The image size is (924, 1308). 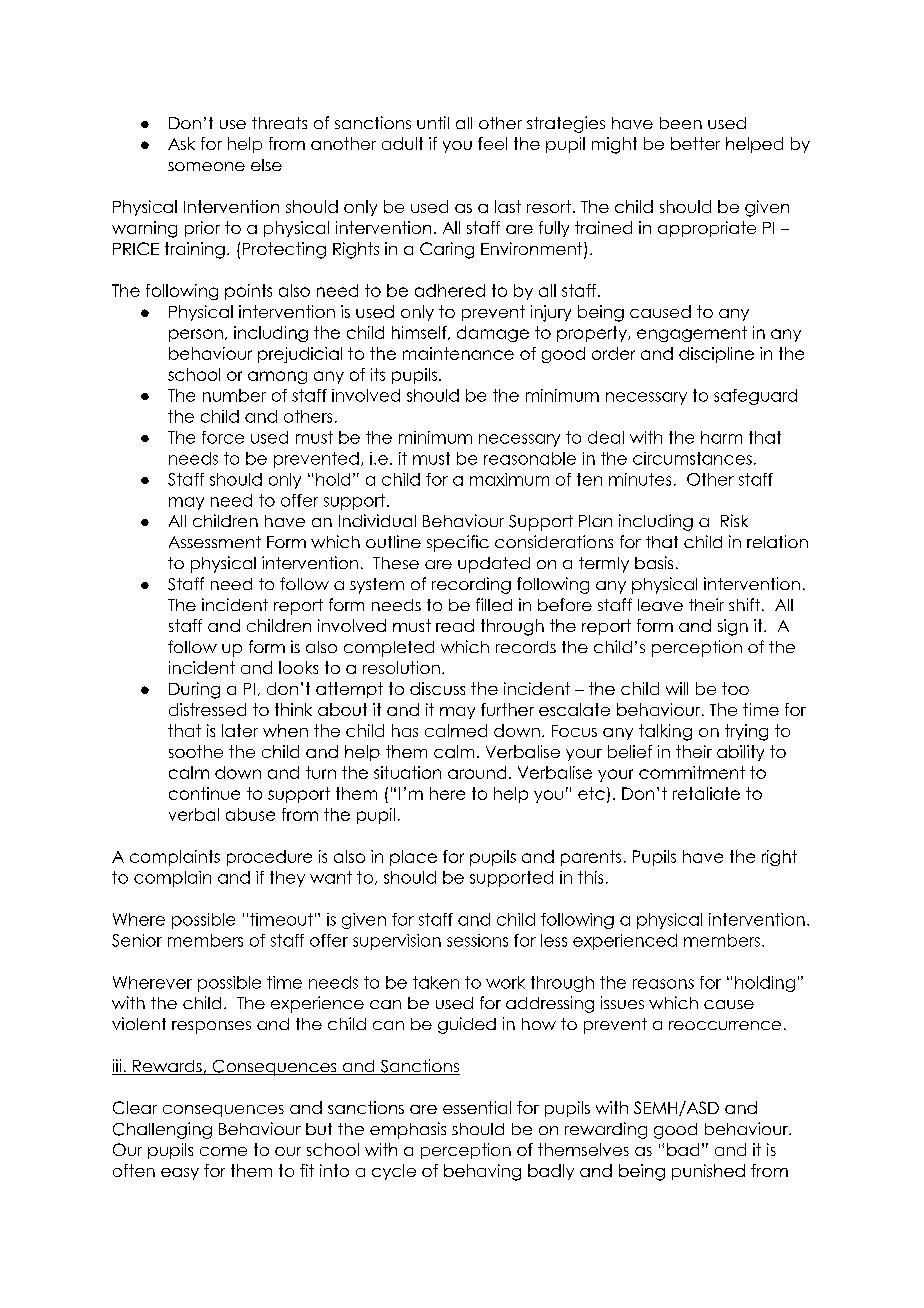 What do you see at coordinates (223, 1151) in the screenshot?
I see `come` at bounding box center [223, 1151].
